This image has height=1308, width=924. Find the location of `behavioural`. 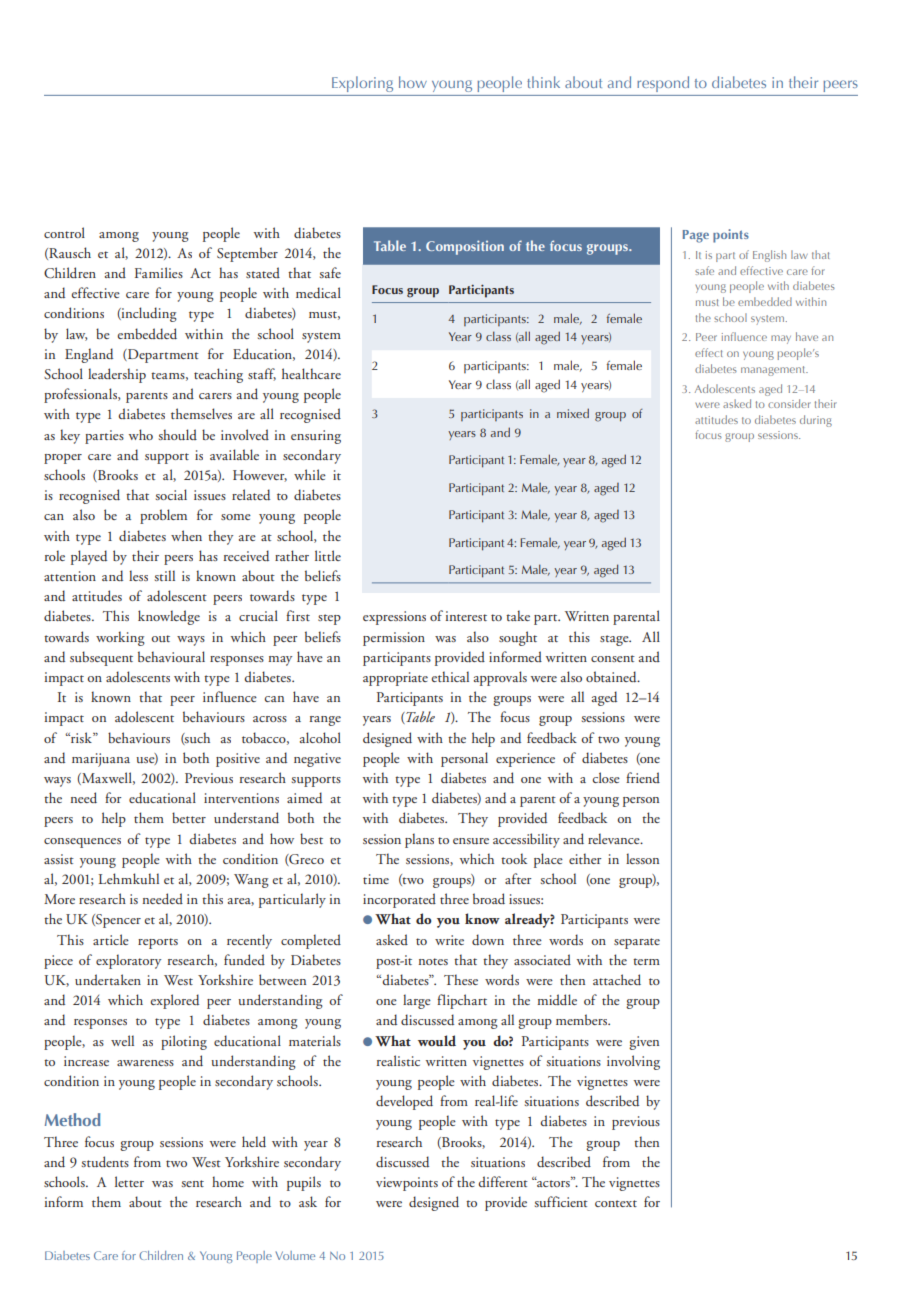

behavioural is located at coordinates (171, 656).
